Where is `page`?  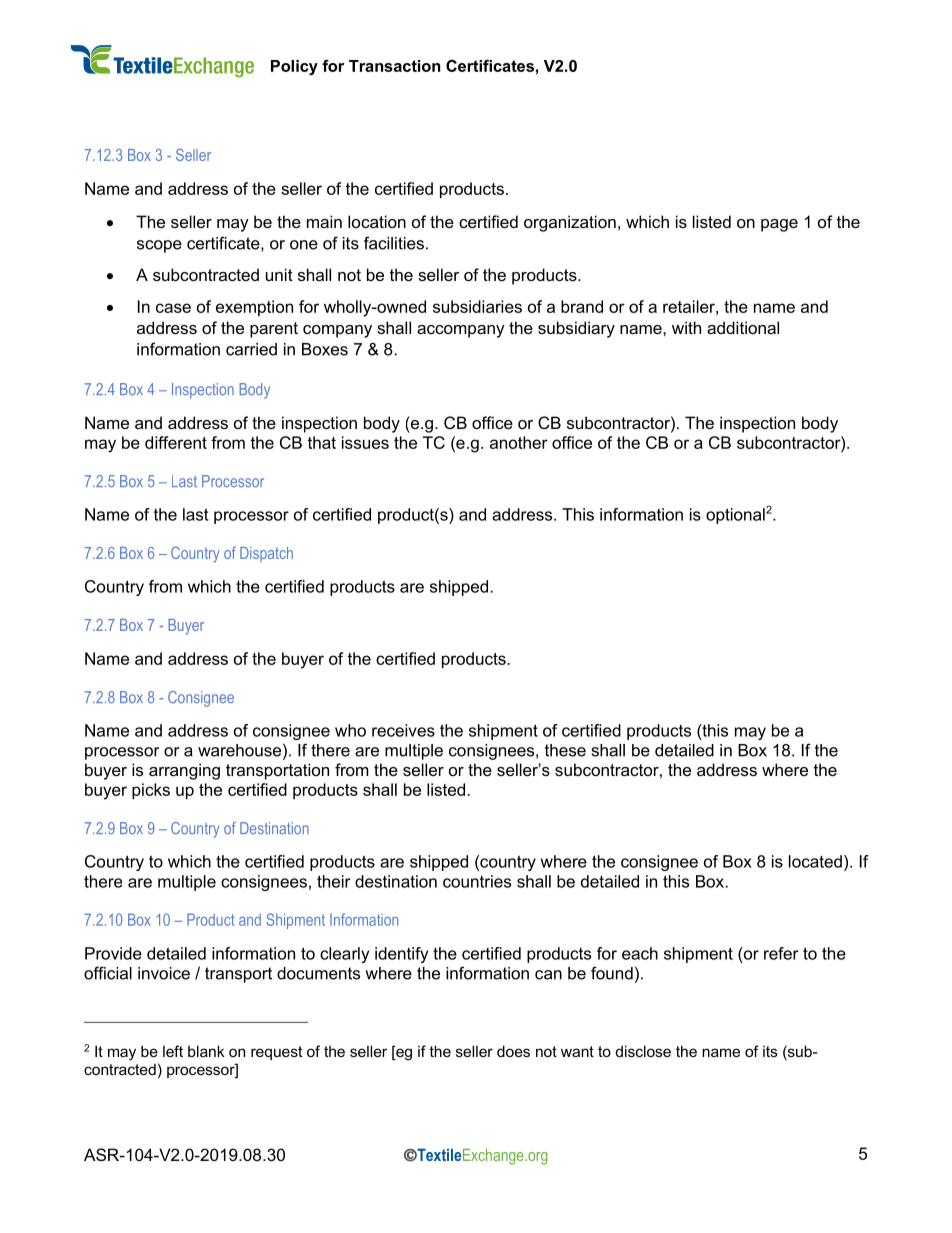 page is located at coordinates (779, 225).
